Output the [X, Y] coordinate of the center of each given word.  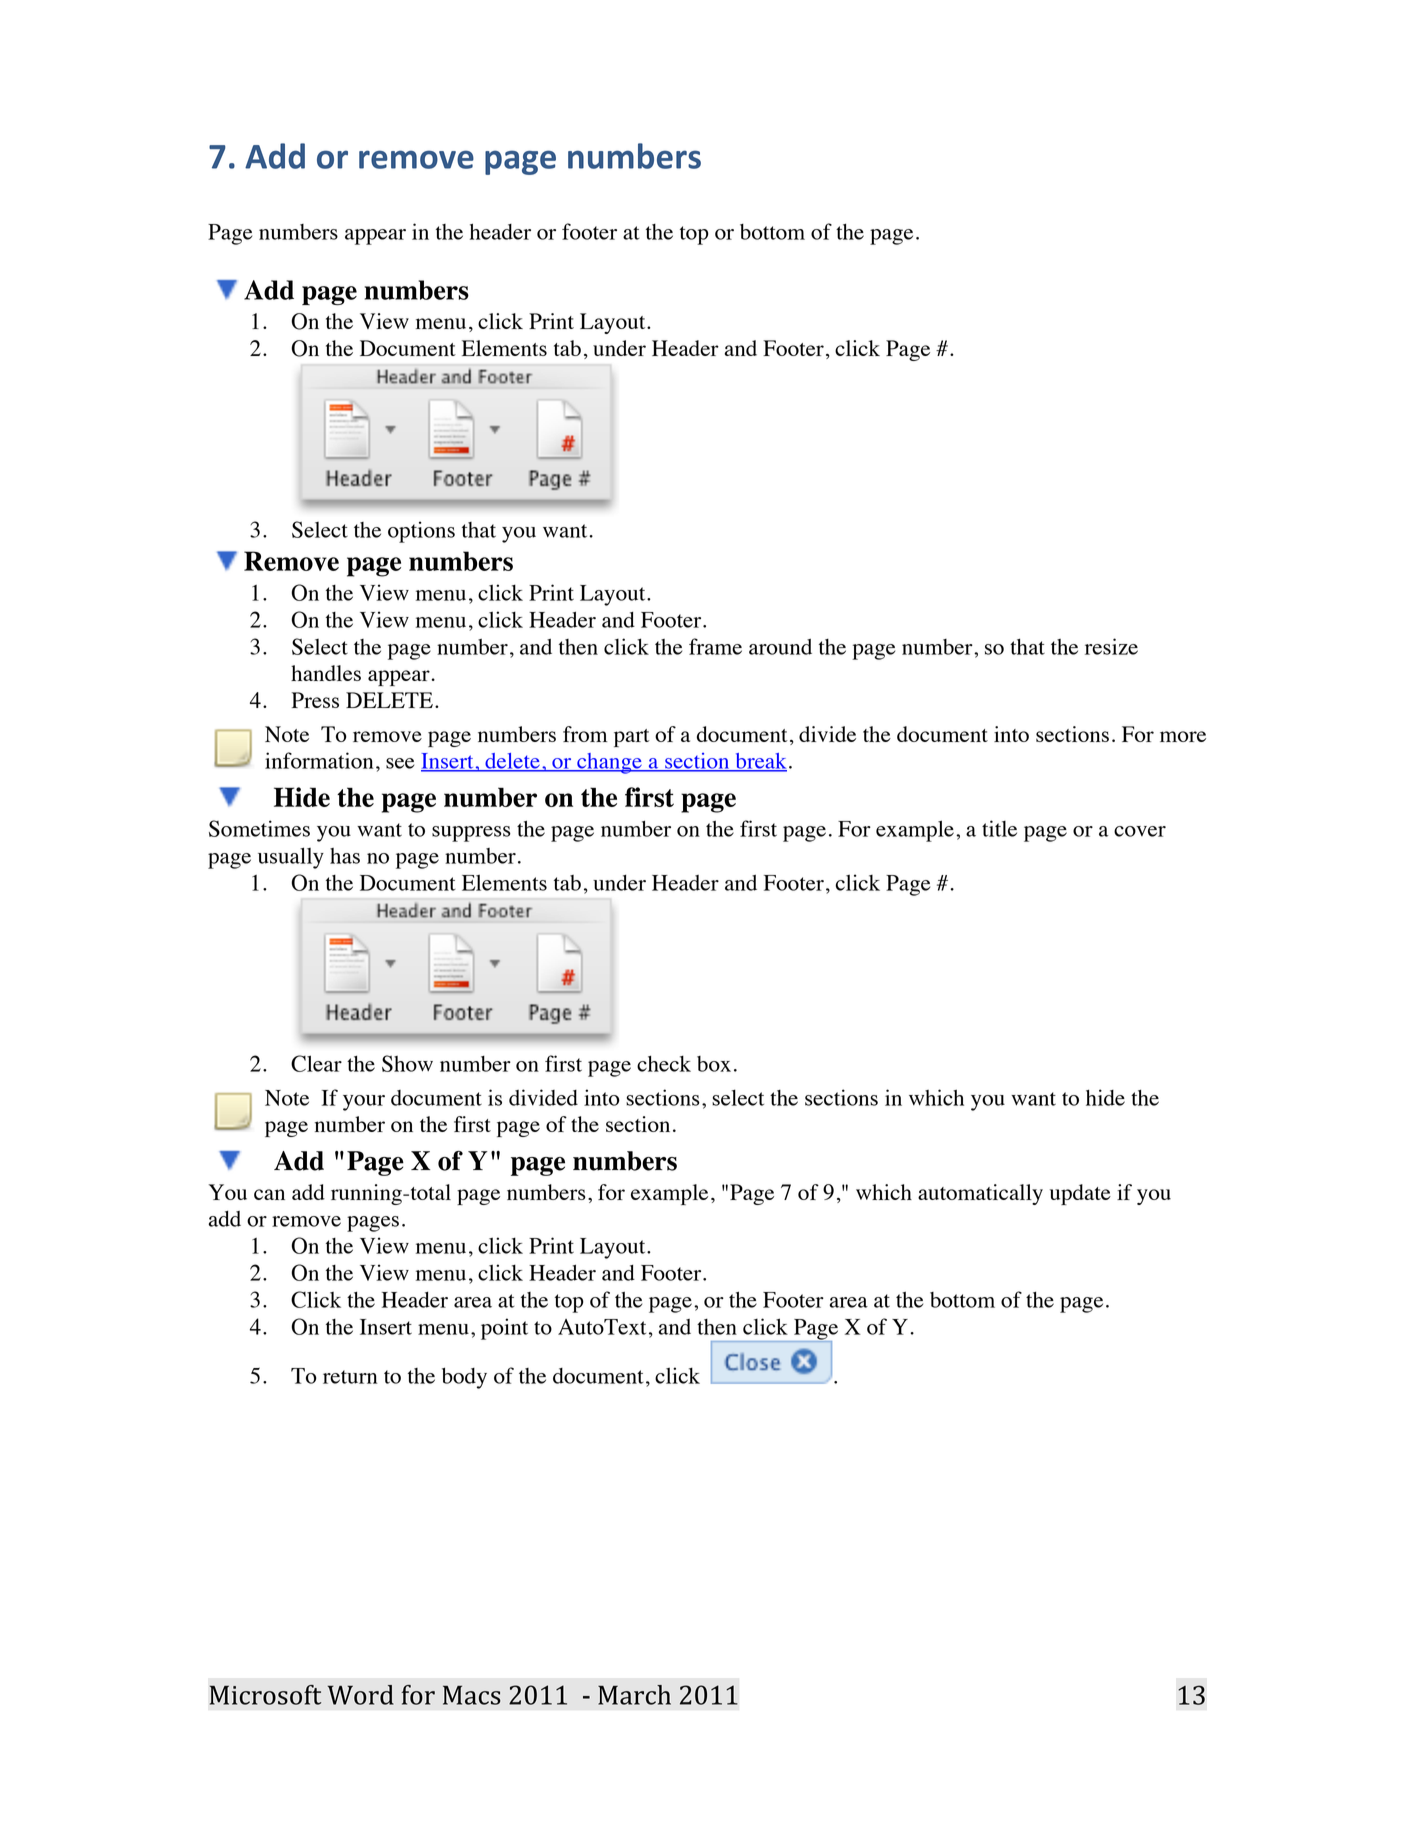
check [664, 1063]
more [1183, 736]
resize [1111, 646]
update [1080, 1194]
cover [1140, 831]
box [714, 1064]
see [400, 763]
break [760, 762]
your [364, 1103]
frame [715, 646]
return [350, 1377]
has [345, 856]
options [421, 532]
